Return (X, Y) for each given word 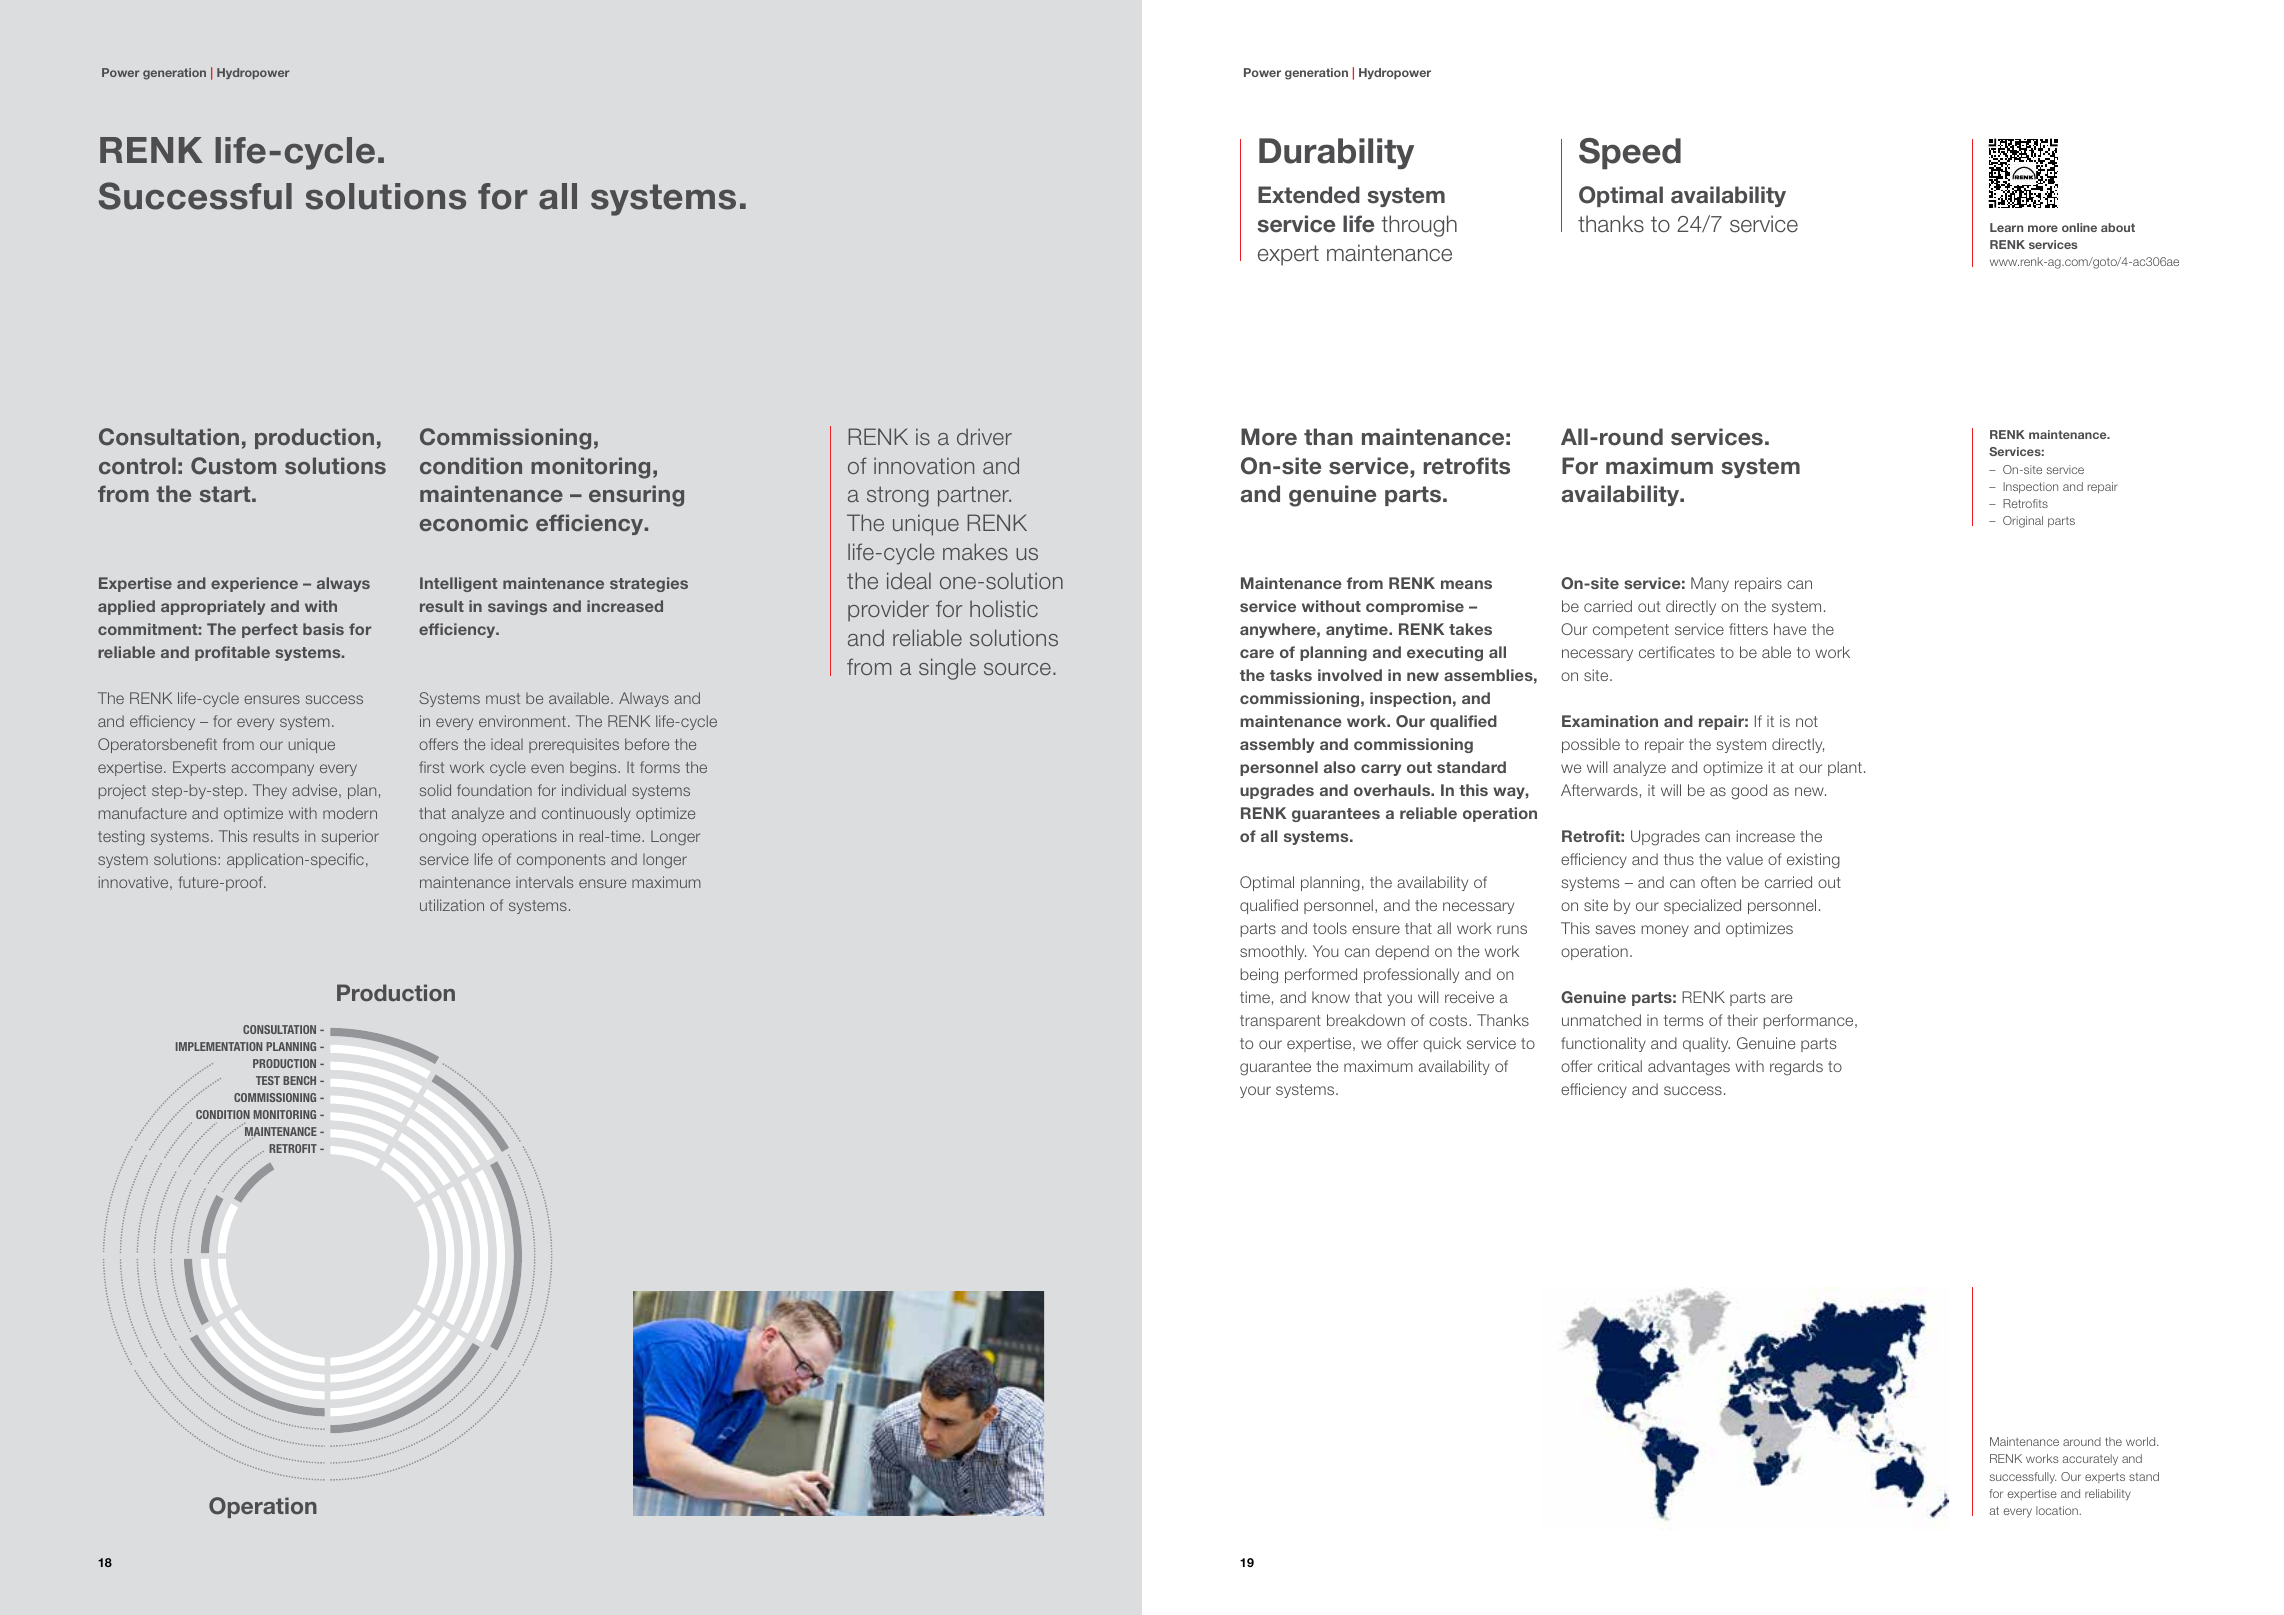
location (2058, 1510)
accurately (2090, 1460)
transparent (1280, 1022)
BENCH (299, 1080)
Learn (2006, 227)
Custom (233, 466)
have (1790, 629)
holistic (1004, 608)
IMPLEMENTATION (219, 1046)
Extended (1309, 195)
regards (1796, 1068)
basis (323, 629)
